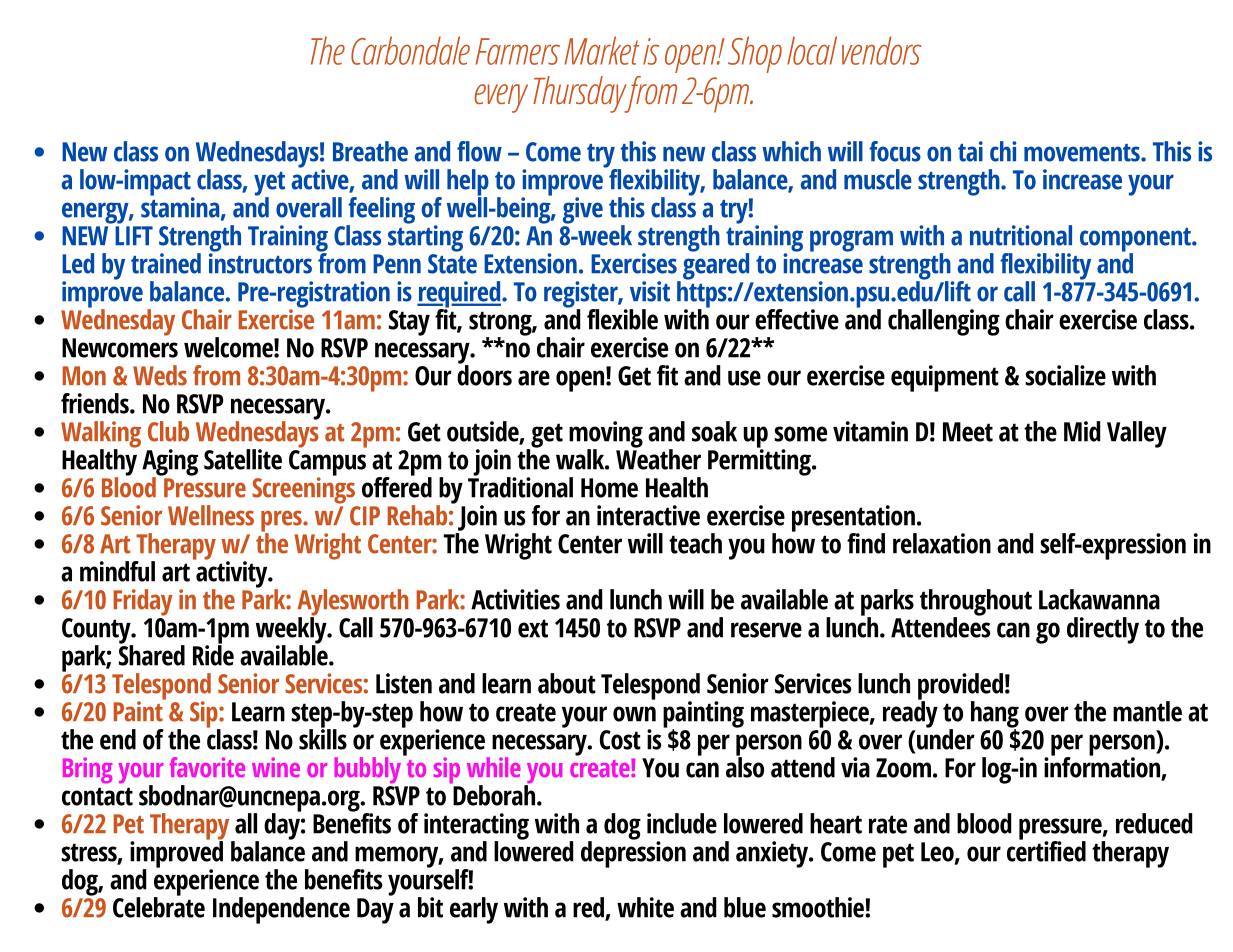  What do you see at coordinates (1003, 151) in the page?
I see `chi` at bounding box center [1003, 151].
